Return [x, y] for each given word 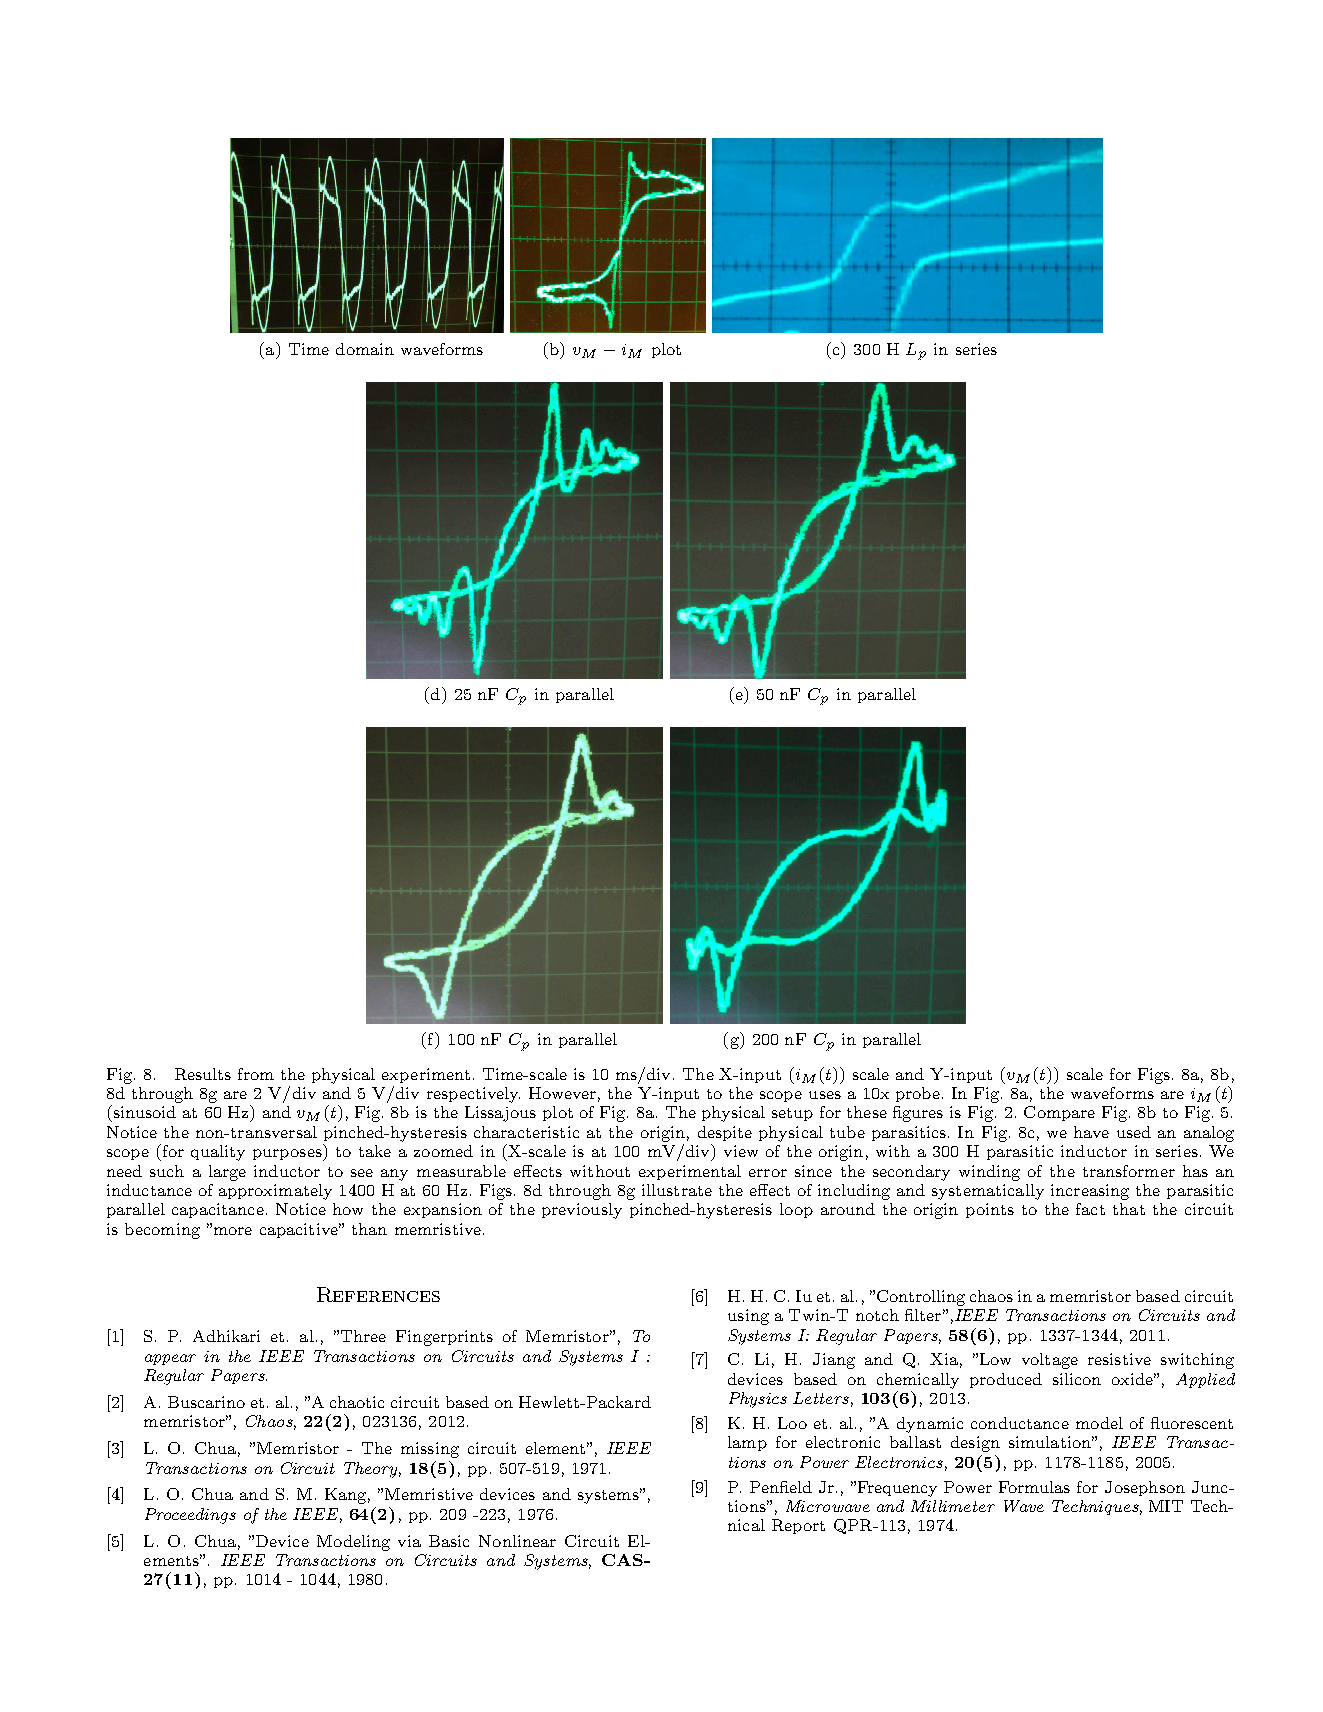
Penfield [781, 1487]
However [562, 1093]
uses [825, 1095]
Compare [1059, 1113]
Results [203, 1074]
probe [919, 1094]
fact [1090, 1209]
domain [365, 349]
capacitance [218, 1210]
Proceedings [190, 1516]
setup [792, 1114]
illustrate [677, 1190]
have [1091, 1132]
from [256, 1074]
